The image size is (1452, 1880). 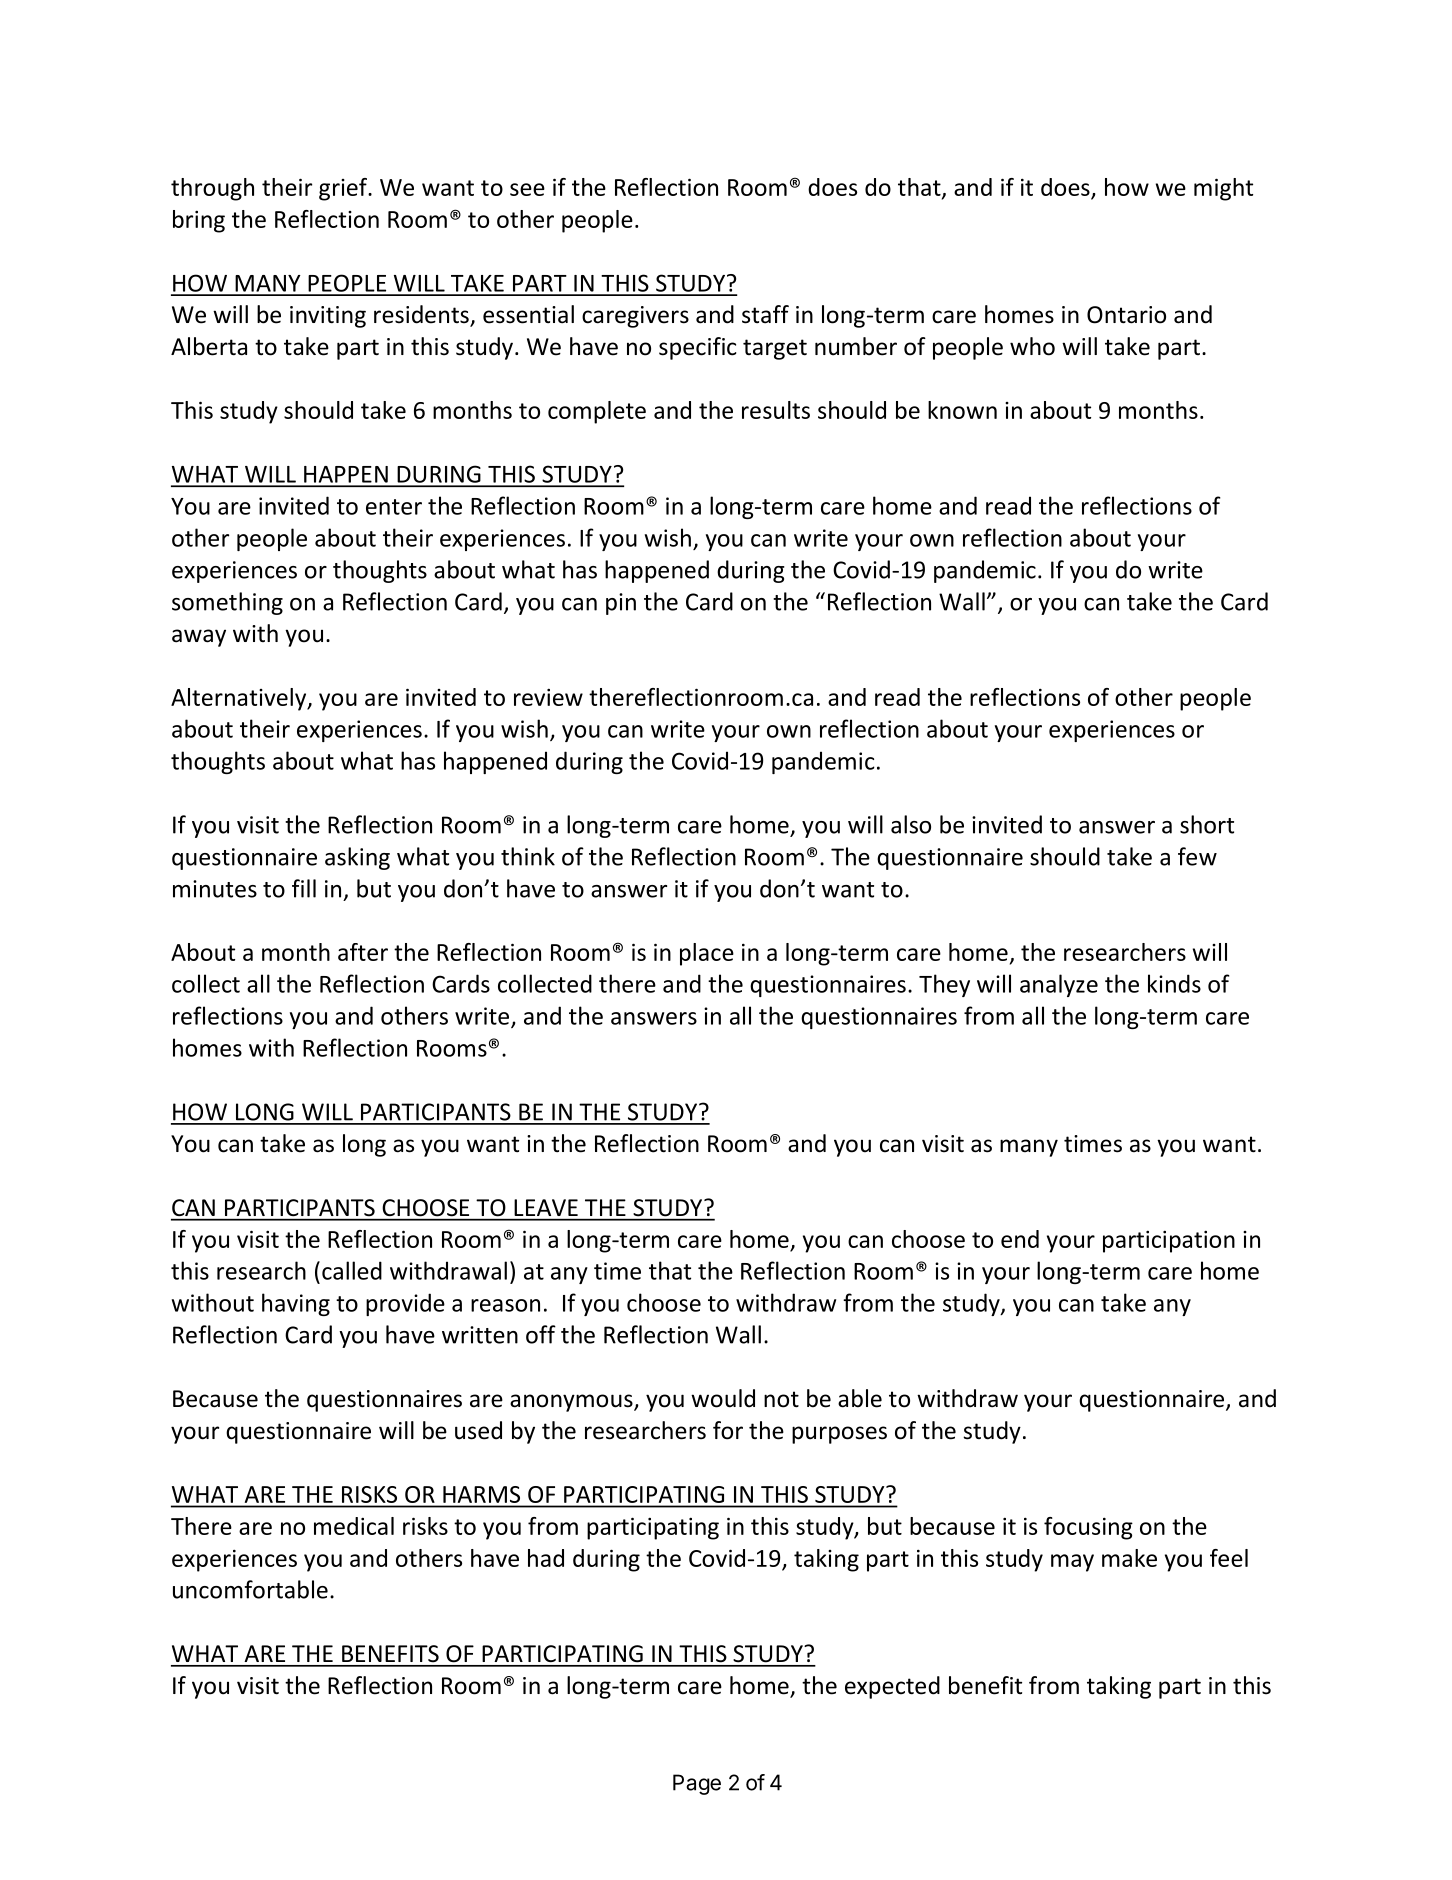 I want to click on analyze, so click(x=1059, y=985).
